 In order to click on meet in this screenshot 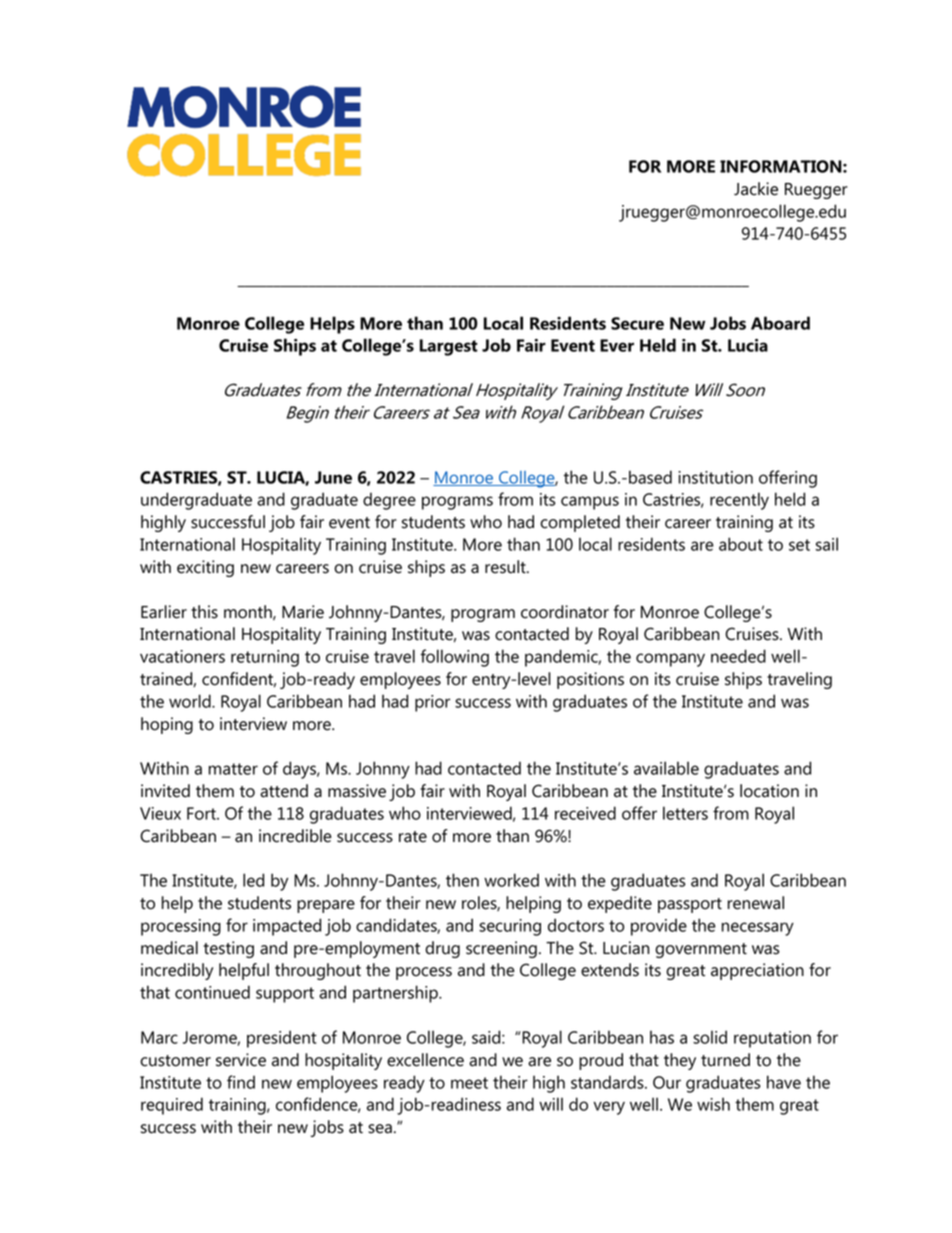, I will do `click(469, 1083)`.
